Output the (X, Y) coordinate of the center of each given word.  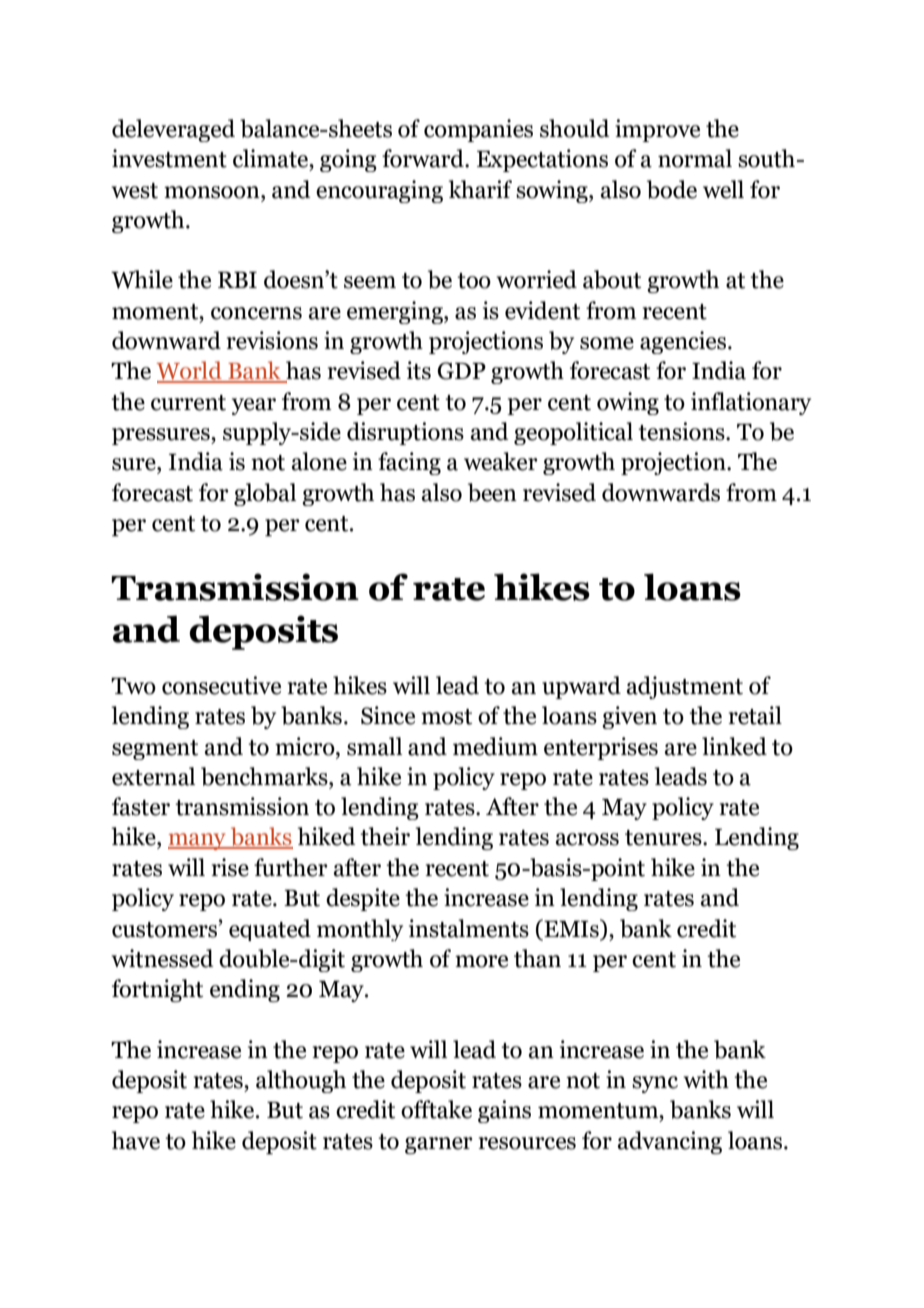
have (136, 1140)
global (265, 494)
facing (409, 463)
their (385, 836)
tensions (682, 431)
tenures (664, 838)
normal (695, 158)
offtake (436, 1109)
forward (424, 158)
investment (169, 158)
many (198, 841)
